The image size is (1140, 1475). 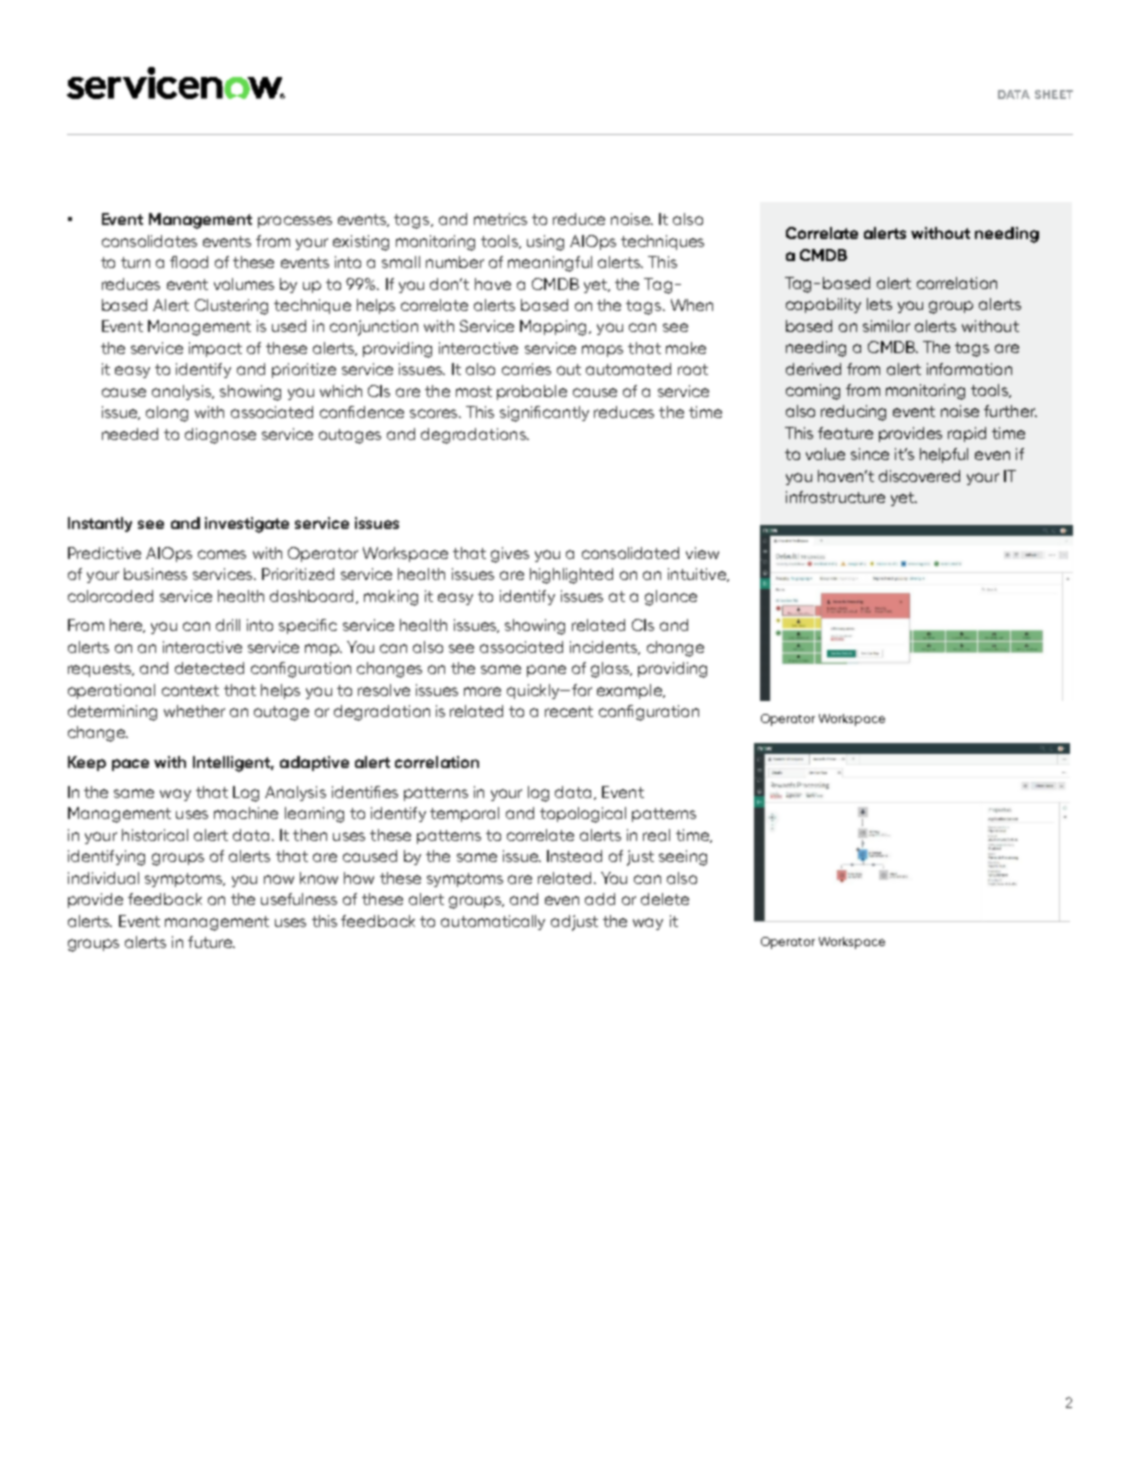 What do you see at coordinates (919, 476) in the screenshot?
I see `discovered` at bounding box center [919, 476].
